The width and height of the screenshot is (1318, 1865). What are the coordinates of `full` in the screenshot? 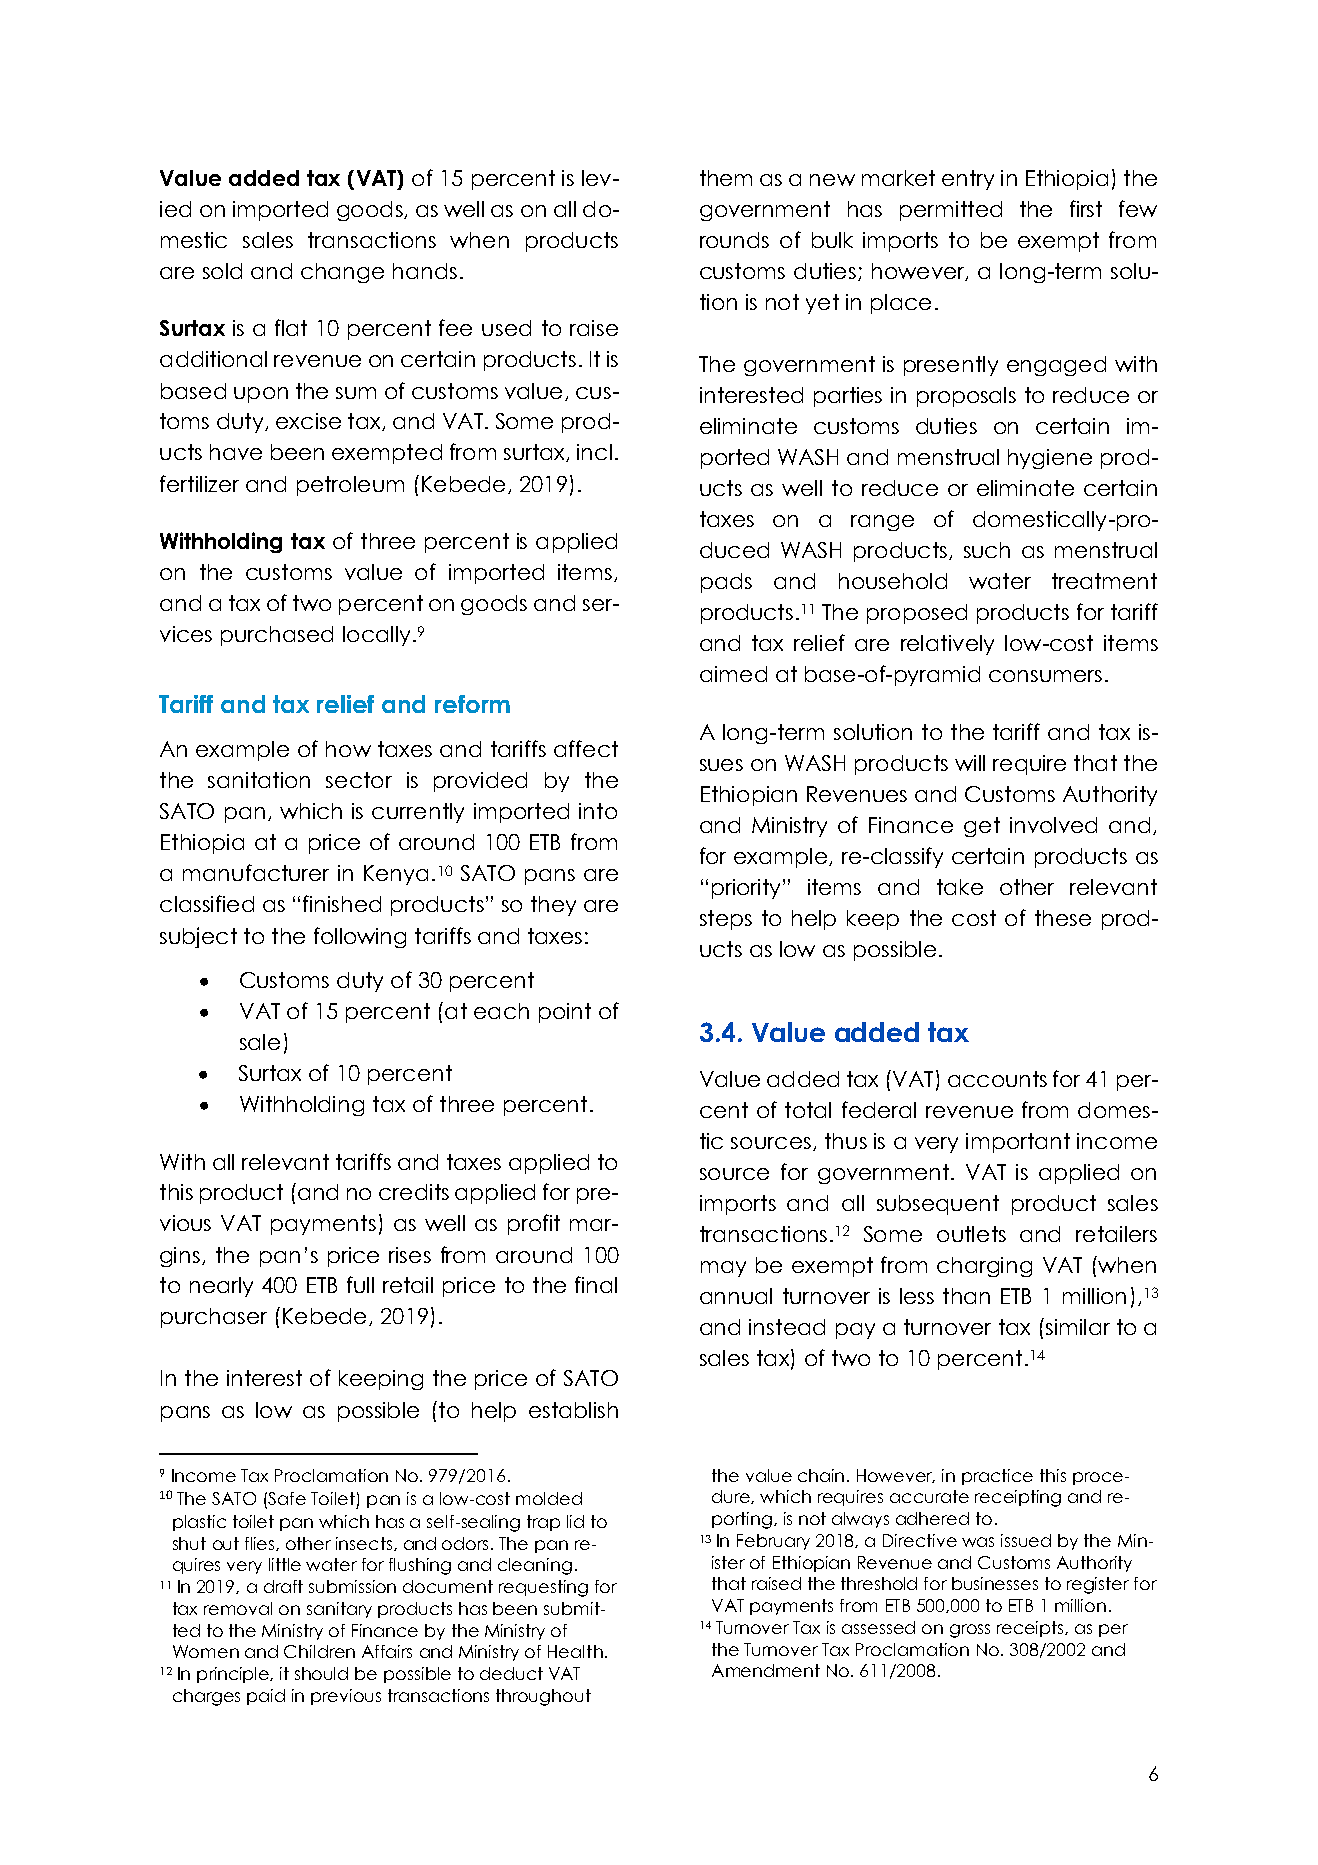 It's located at (360, 1284).
